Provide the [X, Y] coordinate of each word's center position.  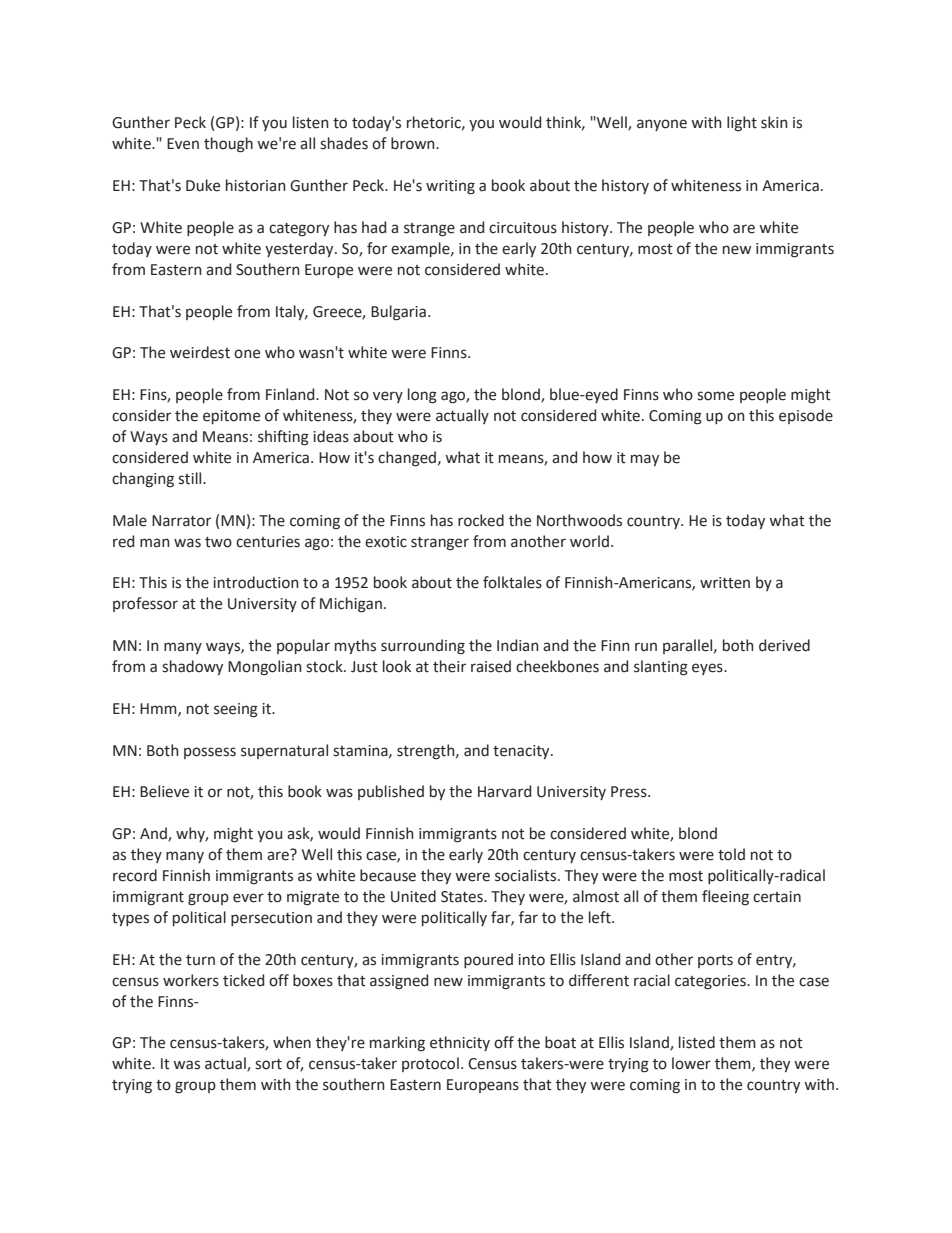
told [731, 854]
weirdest [200, 352]
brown [414, 143]
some [715, 396]
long [422, 396]
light [742, 123]
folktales [512, 582]
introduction [256, 582]
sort [268, 1064]
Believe [164, 791]
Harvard [504, 791]
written [725, 583]
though [228, 145]
